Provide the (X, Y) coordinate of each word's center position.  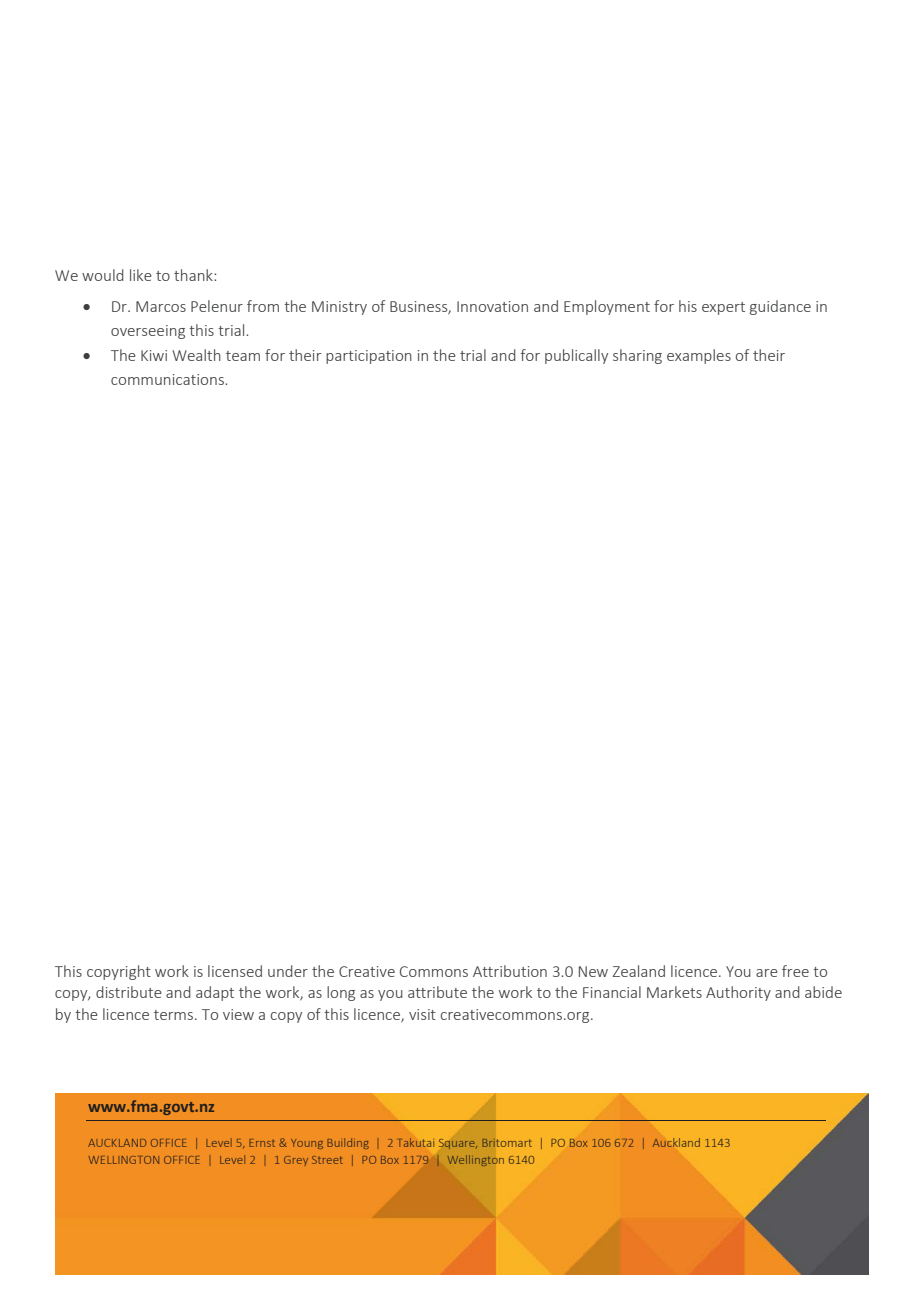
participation (369, 357)
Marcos (161, 306)
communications (168, 379)
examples (699, 356)
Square (458, 1144)
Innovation (492, 306)
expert (723, 308)
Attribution (510, 971)
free (795, 971)
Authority (738, 993)
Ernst (262, 1143)
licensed (235, 971)
